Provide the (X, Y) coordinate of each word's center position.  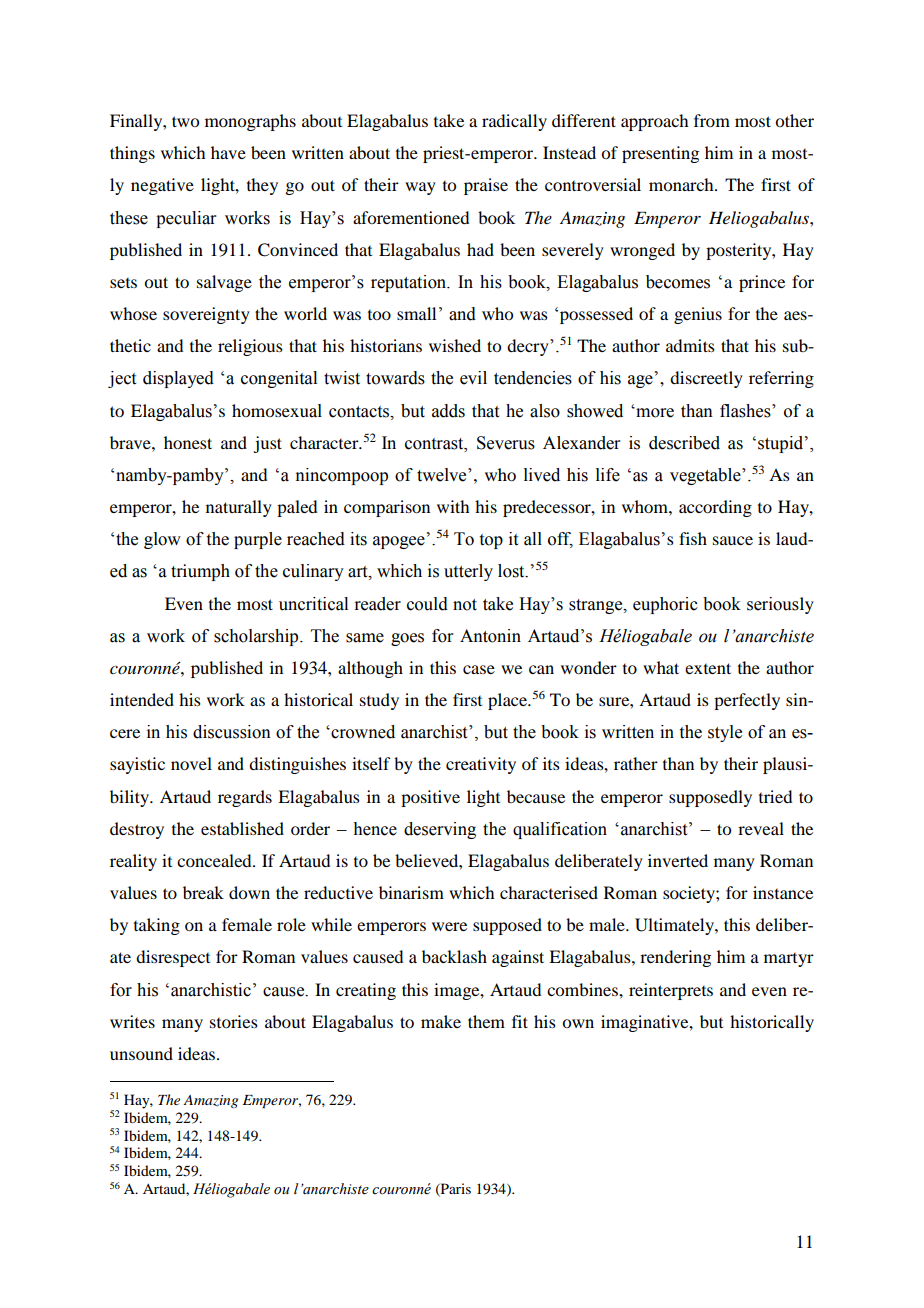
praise (486, 186)
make (441, 1021)
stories (234, 1021)
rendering (675, 958)
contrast (435, 444)
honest (188, 442)
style (725, 733)
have (228, 152)
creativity (481, 765)
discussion (232, 732)
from (712, 120)
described (684, 443)
